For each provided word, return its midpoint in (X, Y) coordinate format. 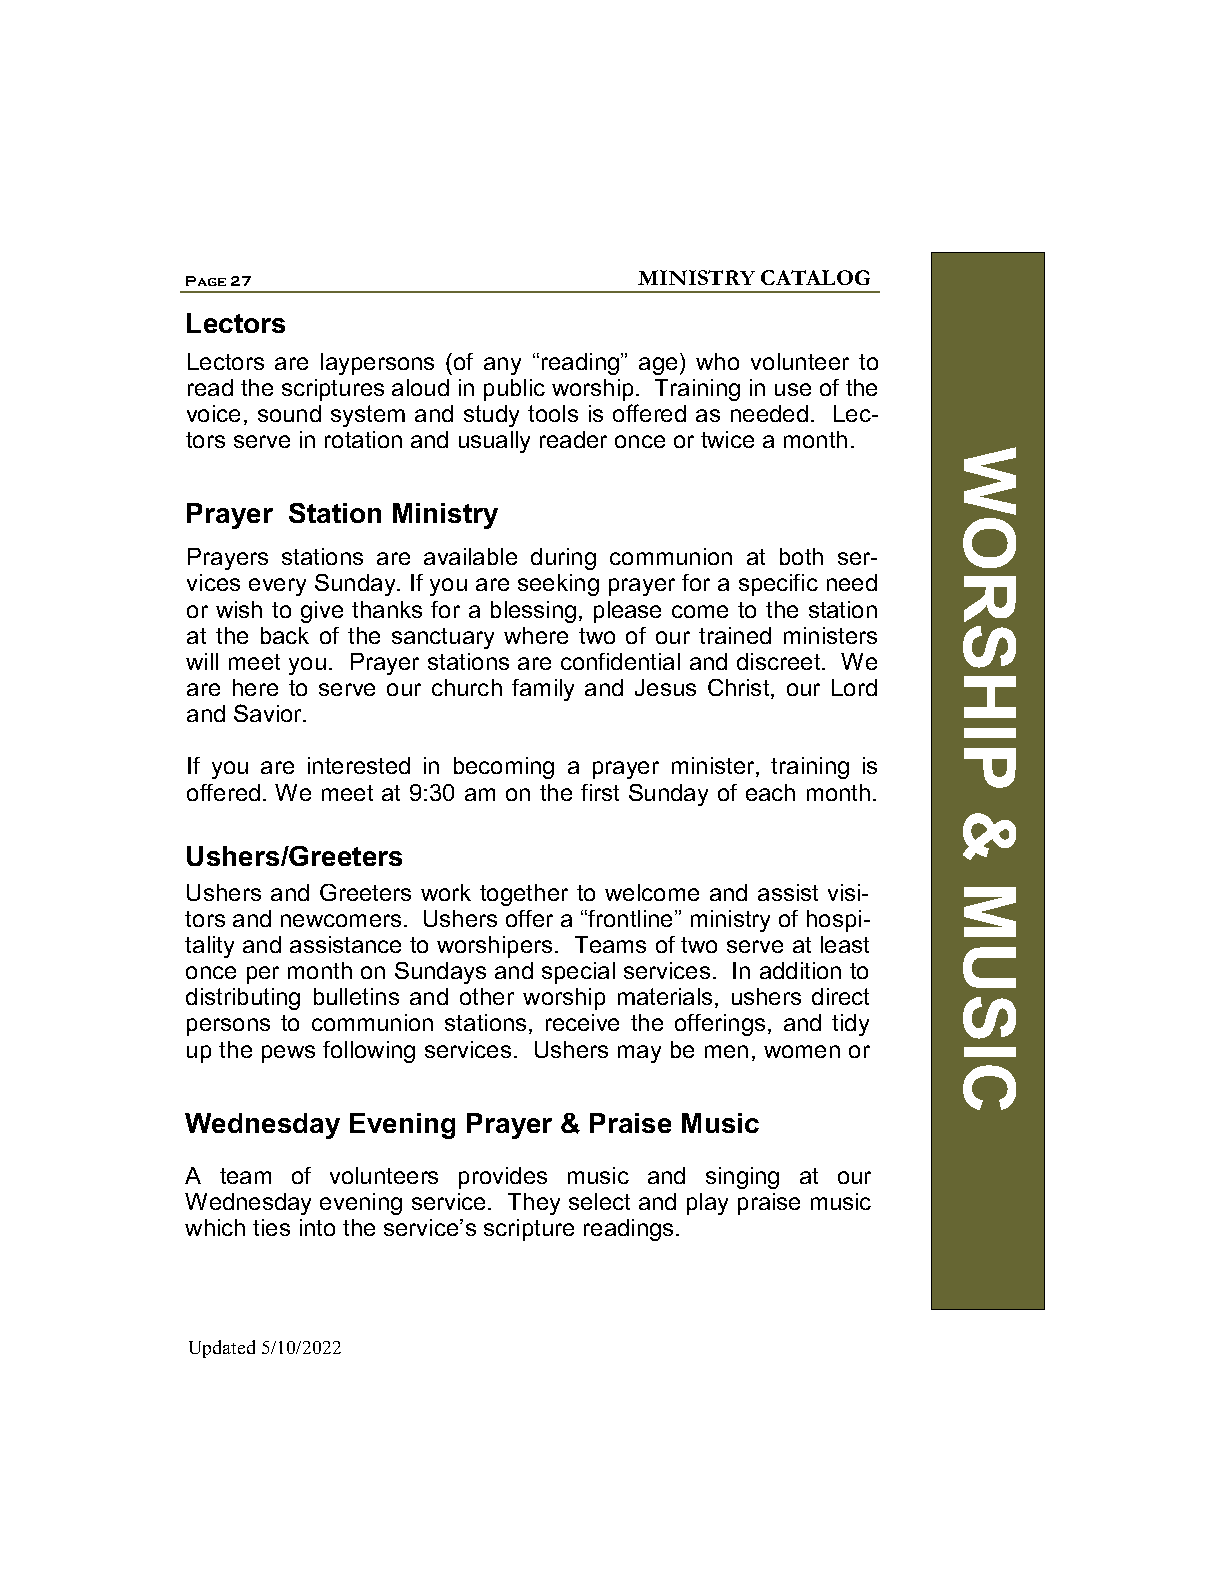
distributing (243, 999)
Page (206, 281)
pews (288, 1054)
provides (503, 1178)
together (524, 895)
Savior (269, 713)
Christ (740, 689)
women (802, 1051)
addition (800, 970)
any (502, 366)
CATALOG (815, 277)
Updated (222, 1349)
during (563, 559)
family (543, 690)
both (801, 556)
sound (289, 413)
